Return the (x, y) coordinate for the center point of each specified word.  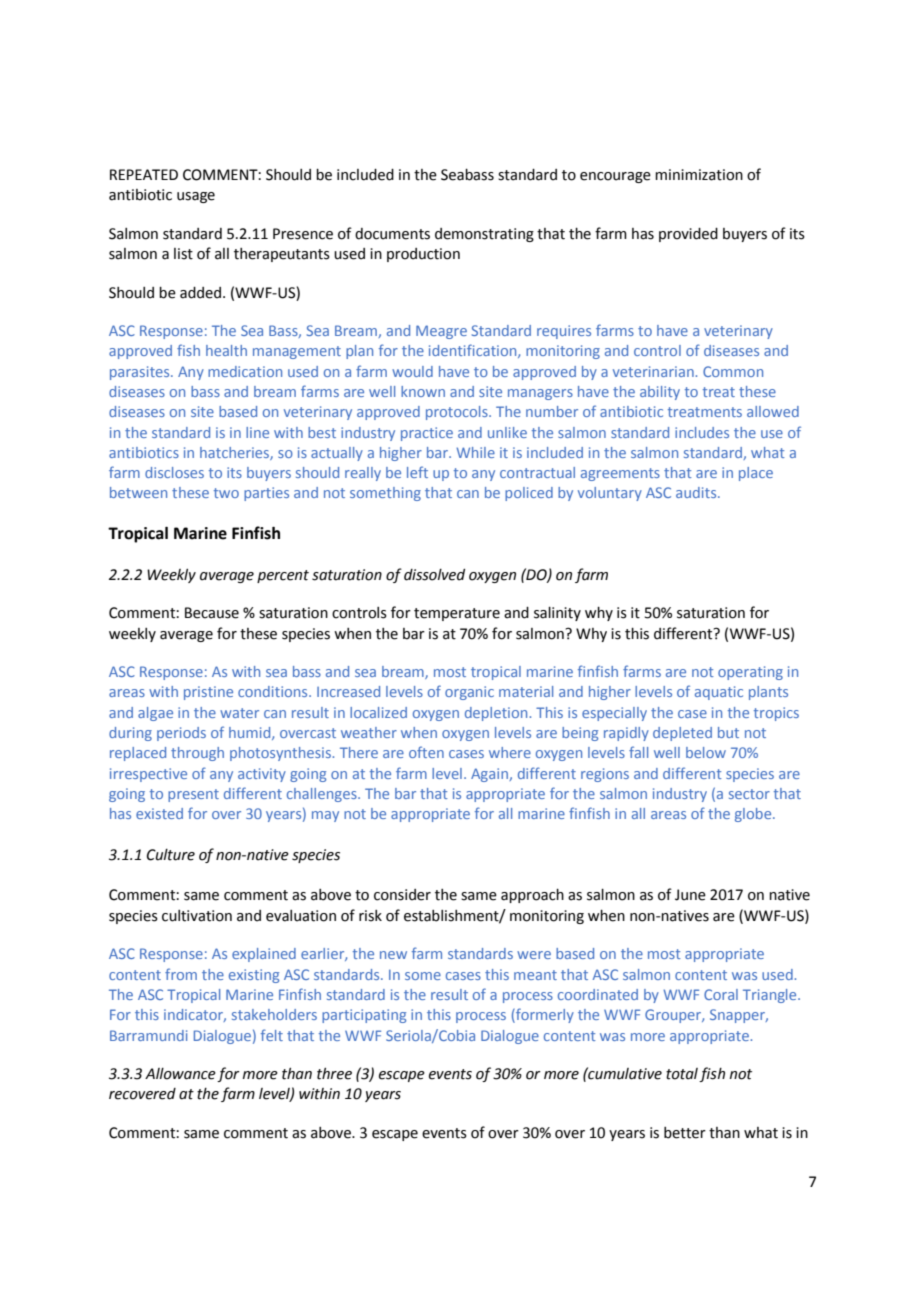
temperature (457, 614)
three (334, 1074)
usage (196, 197)
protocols (458, 413)
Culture (171, 855)
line (257, 432)
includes (702, 432)
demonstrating (484, 235)
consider (402, 895)
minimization (699, 175)
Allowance (180, 1074)
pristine (208, 693)
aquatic (719, 693)
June (690, 895)
